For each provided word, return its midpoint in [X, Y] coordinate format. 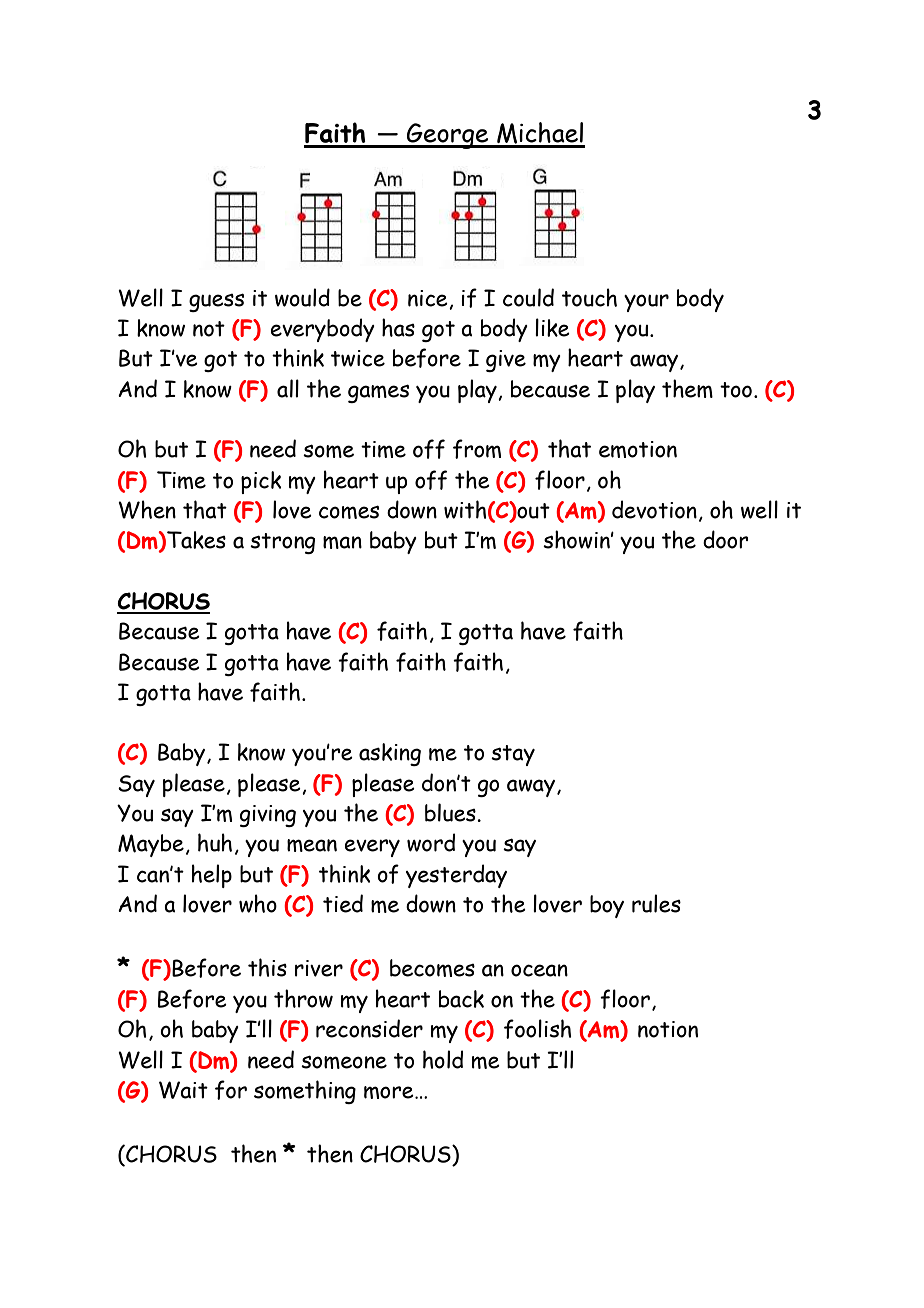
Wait [183, 1090]
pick [261, 482]
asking [390, 754]
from [477, 449]
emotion [638, 449]
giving [268, 816]
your [646, 303]
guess [216, 302]
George [448, 136]
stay [513, 755]
